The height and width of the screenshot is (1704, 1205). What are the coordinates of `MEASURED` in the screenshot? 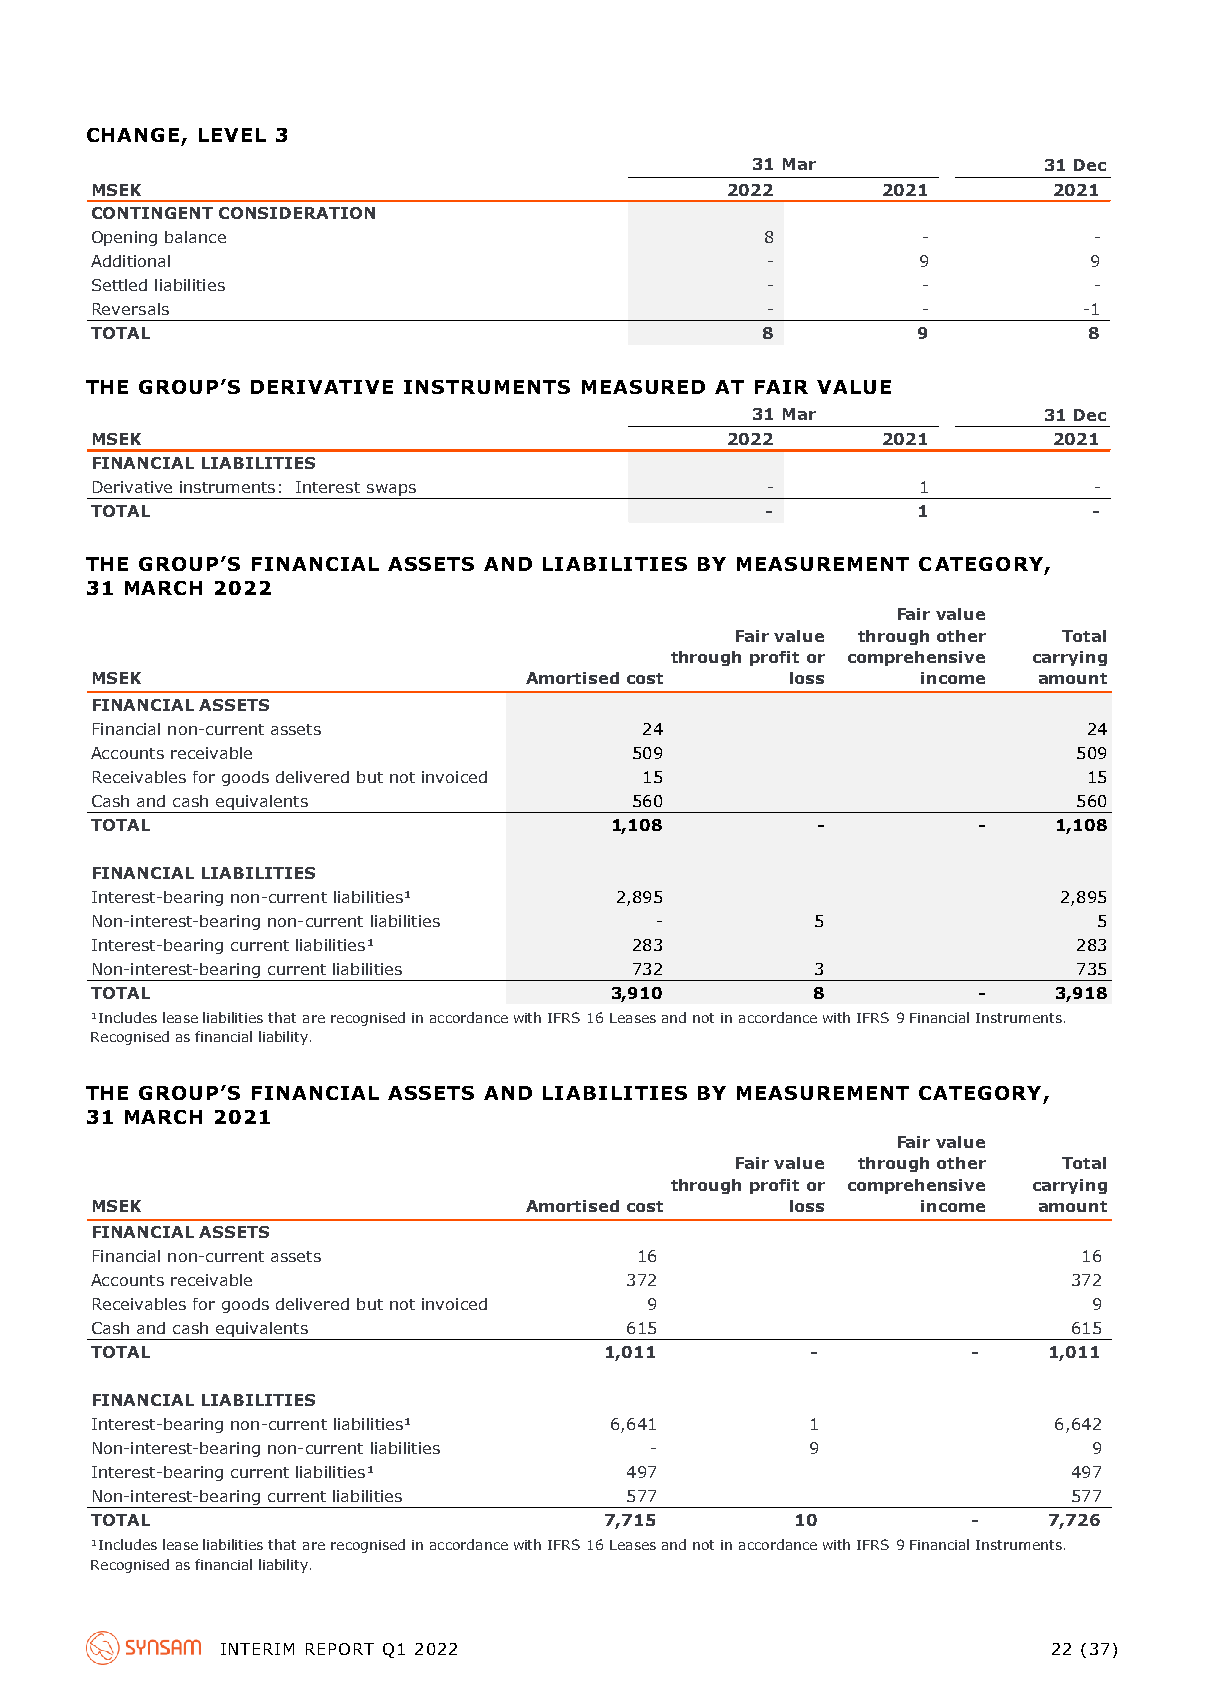 It's located at (643, 387).
